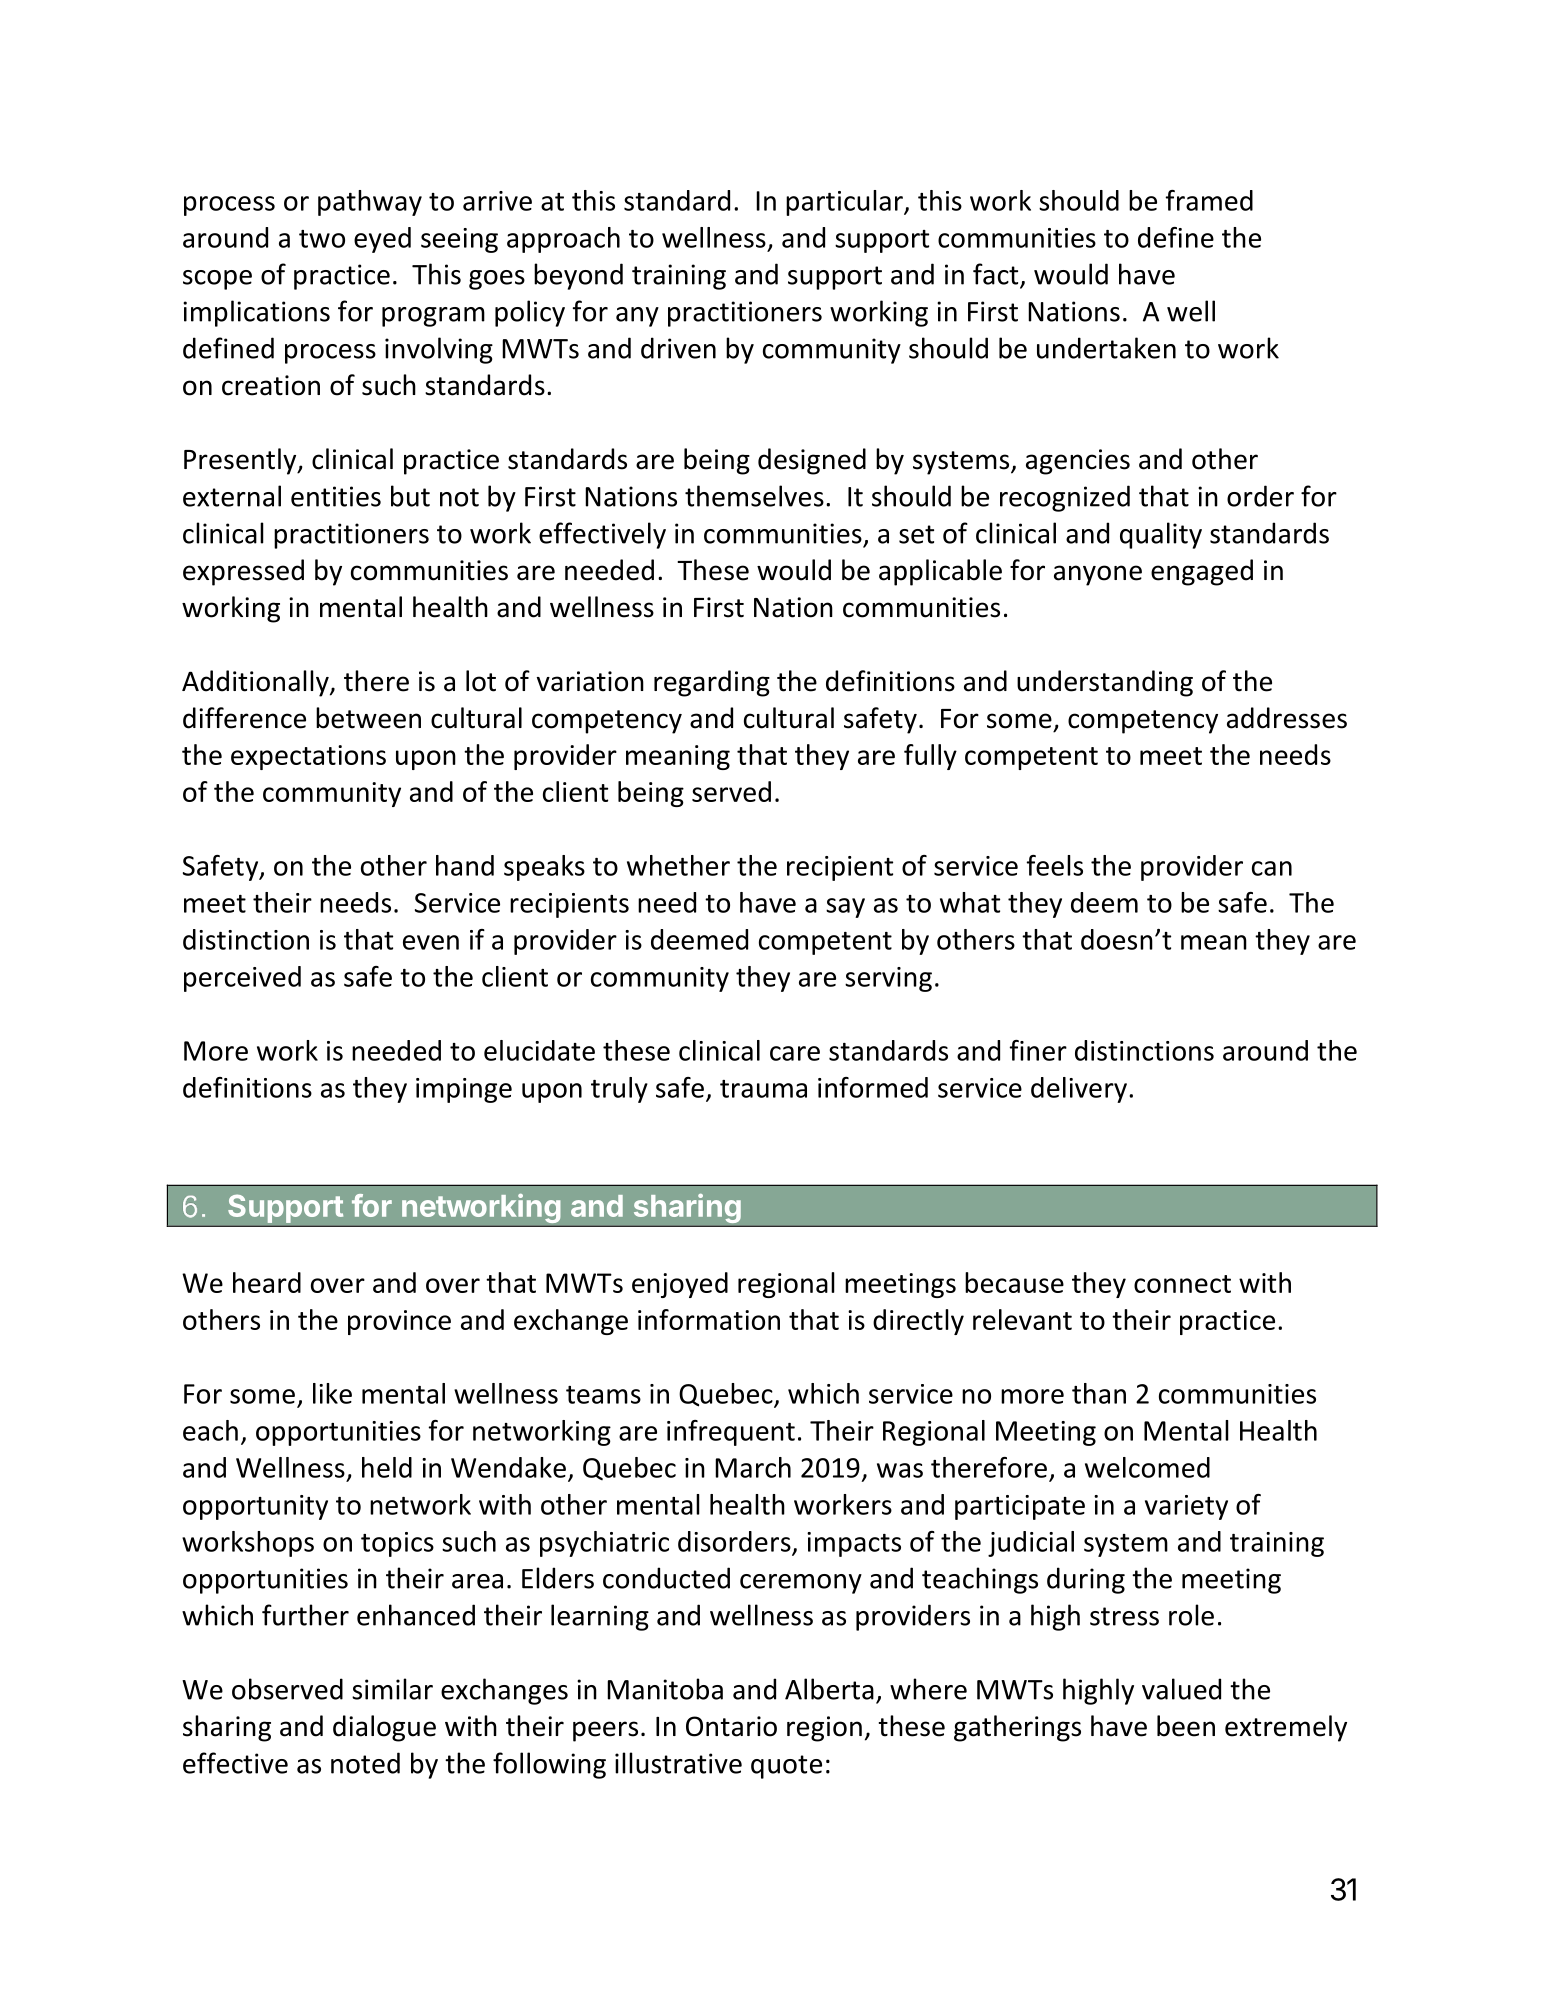 This image has width=1544, height=1998. I want to click on eyed, so click(382, 240).
